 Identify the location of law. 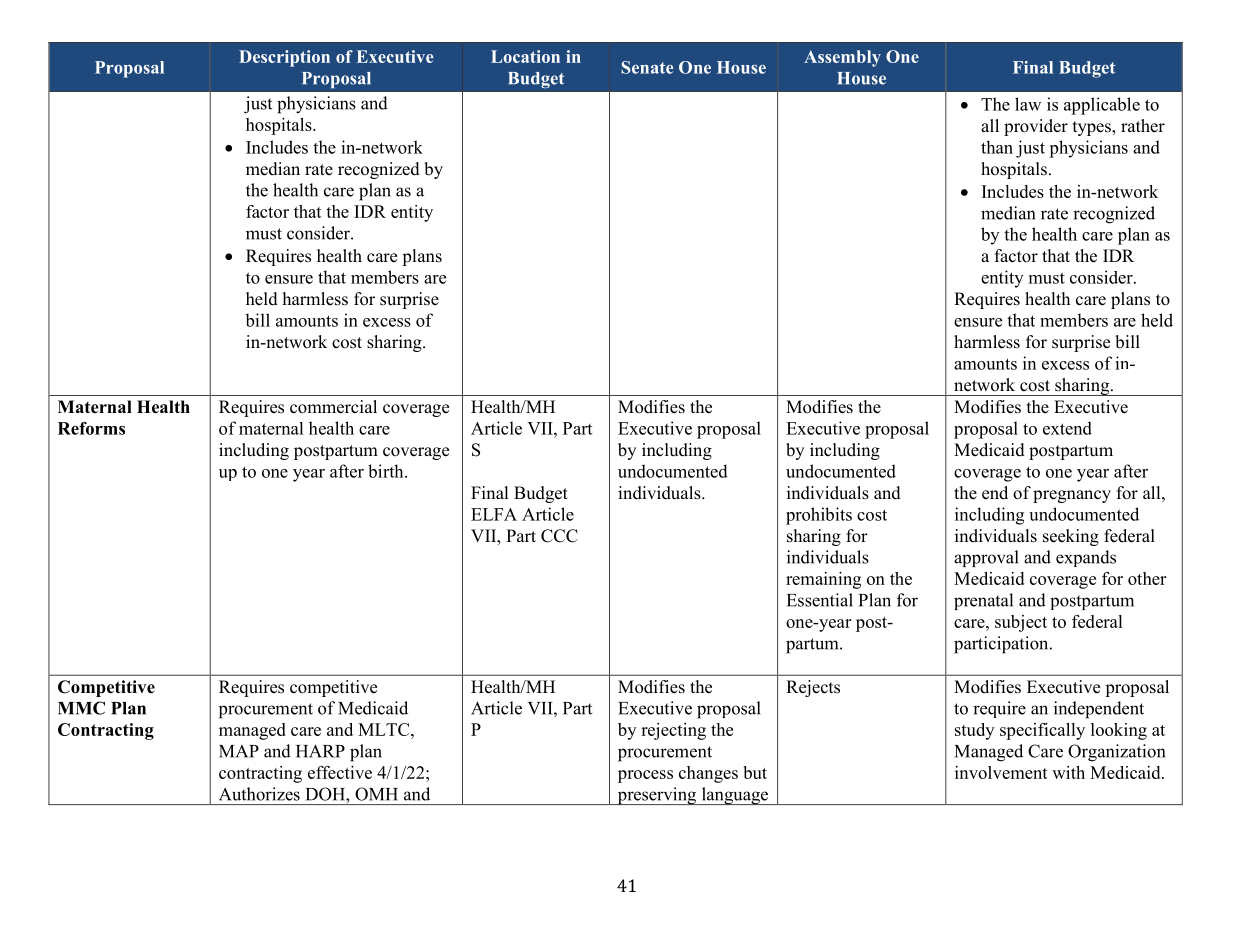
(1028, 104).
